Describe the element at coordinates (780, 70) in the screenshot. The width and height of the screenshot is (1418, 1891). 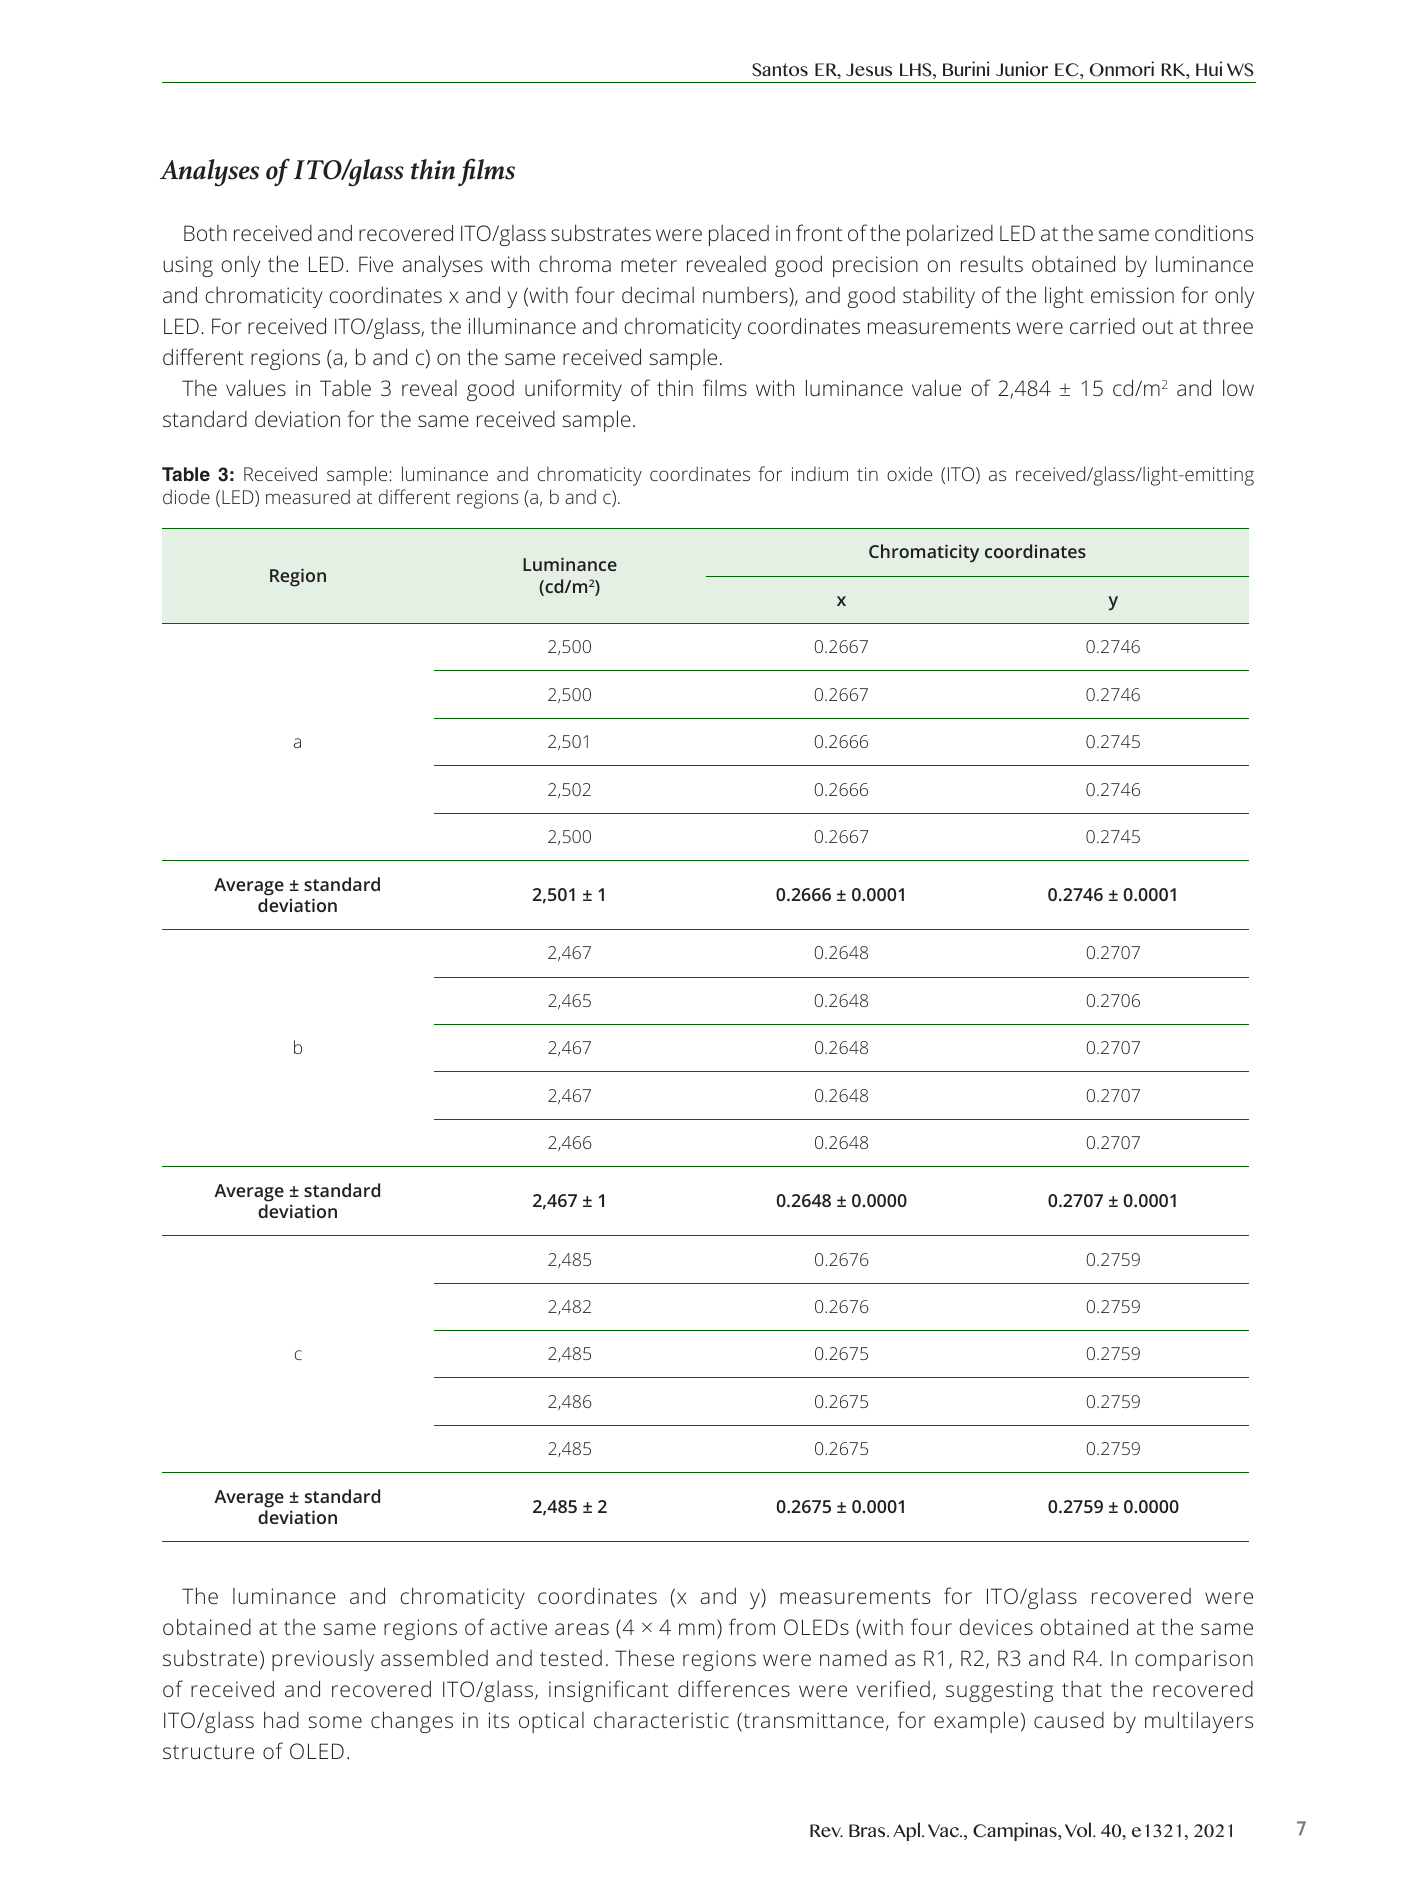
I see `Santos` at that location.
